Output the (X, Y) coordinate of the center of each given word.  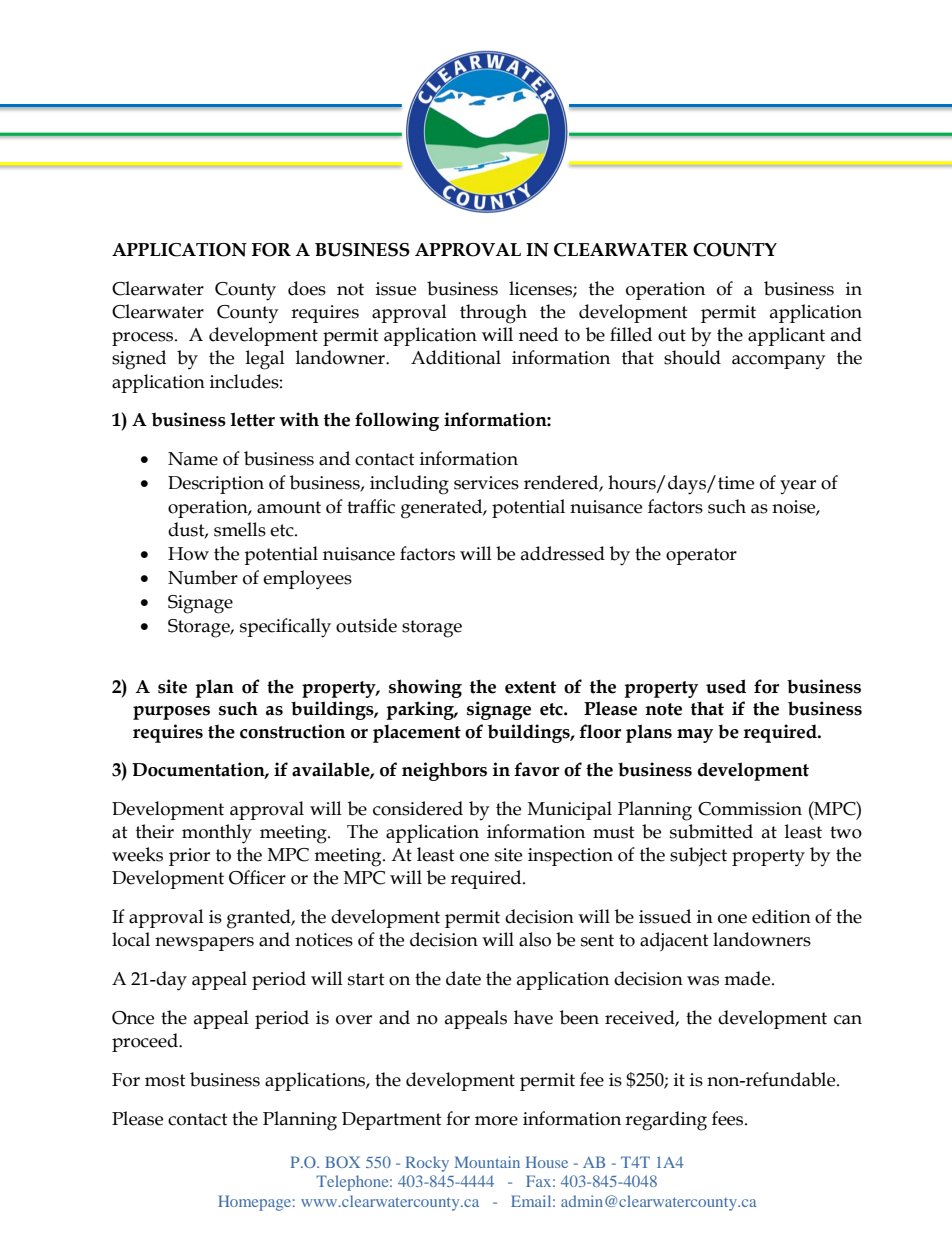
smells (240, 529)
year (798, 487)
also (535, 939)
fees (729, 1118)
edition (781, 916)
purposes (171, 713)
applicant (786, 336)
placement (417, 733)
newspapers (204, 944)
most (165, 1080)
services (486, 483)
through (493, 314)
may (695, 736)
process (144, 339)
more (496, 1121)
